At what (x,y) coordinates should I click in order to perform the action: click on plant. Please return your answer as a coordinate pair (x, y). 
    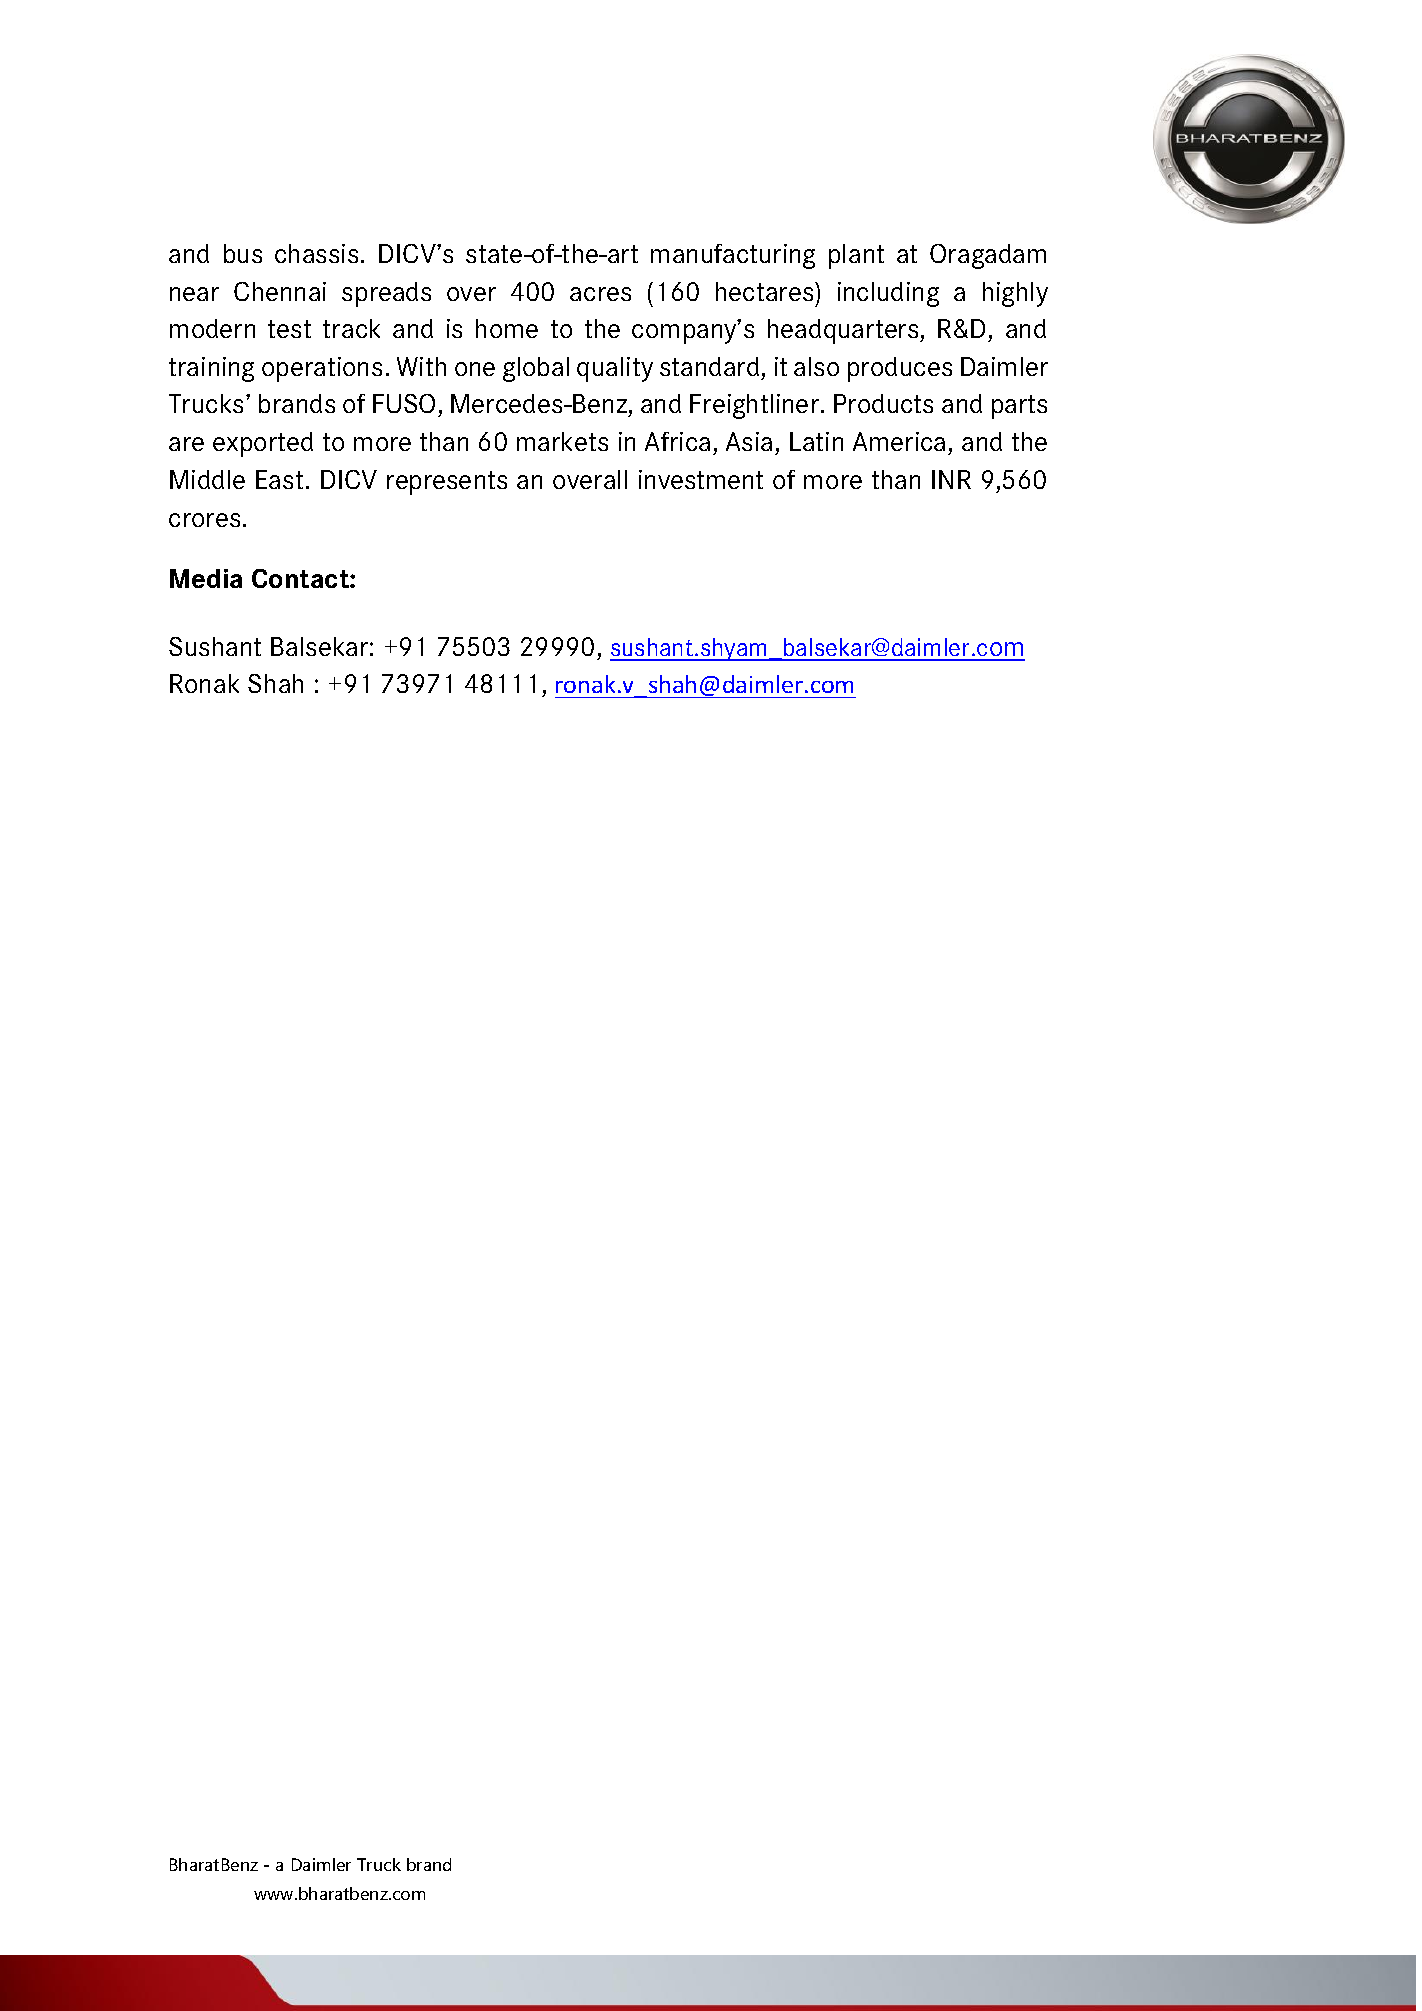
    Looking at the image, I should click on (856, 256).
